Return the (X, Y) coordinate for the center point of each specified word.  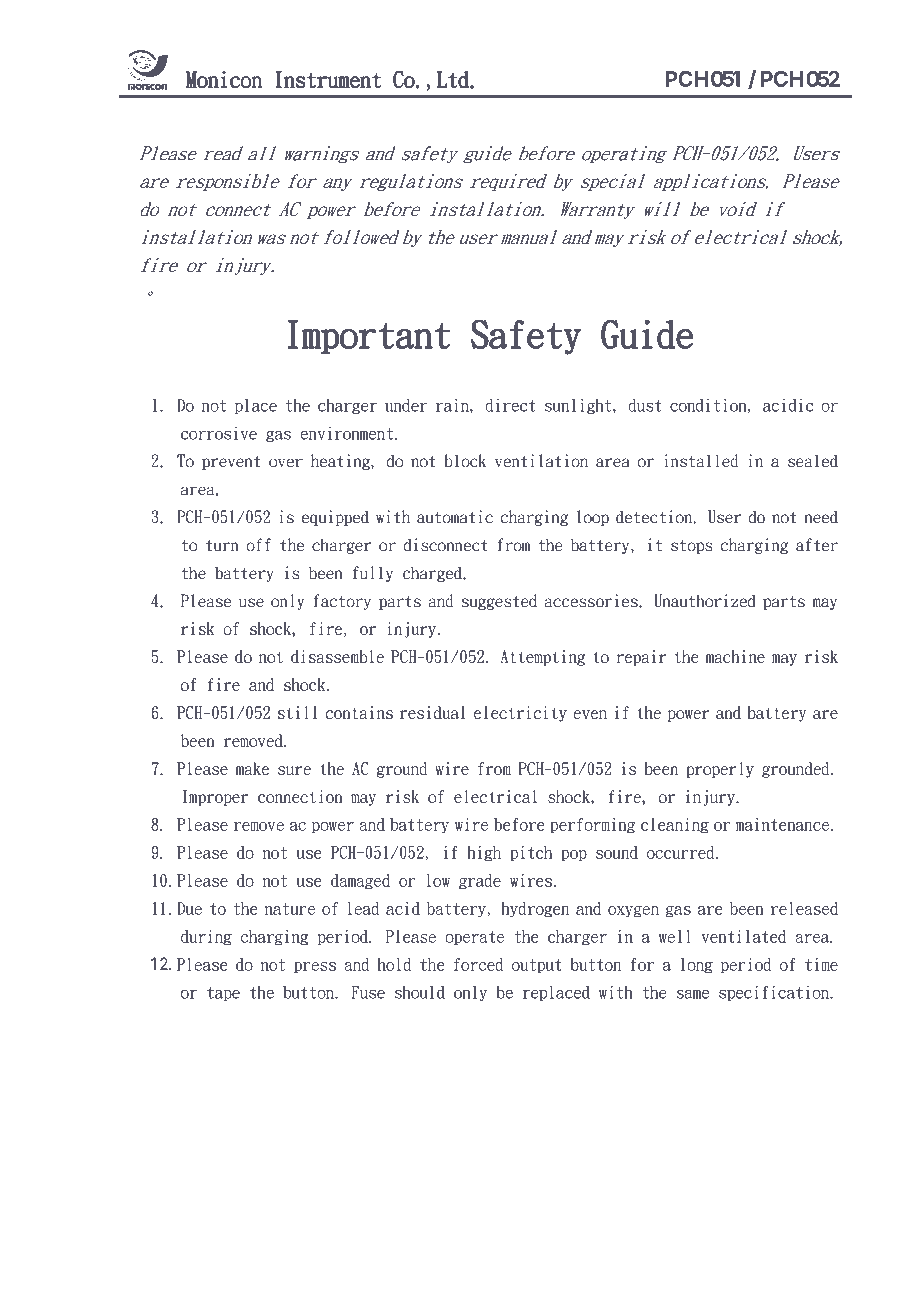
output (537, 966)
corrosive (219, 433)
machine (735, 656)
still (297, 712)
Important (369, 337)
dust (645, 405)
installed (701, 461)
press (315, 967)
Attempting (542, 658)
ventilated (743, 936)
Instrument (328, 79)
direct (510, 405)
